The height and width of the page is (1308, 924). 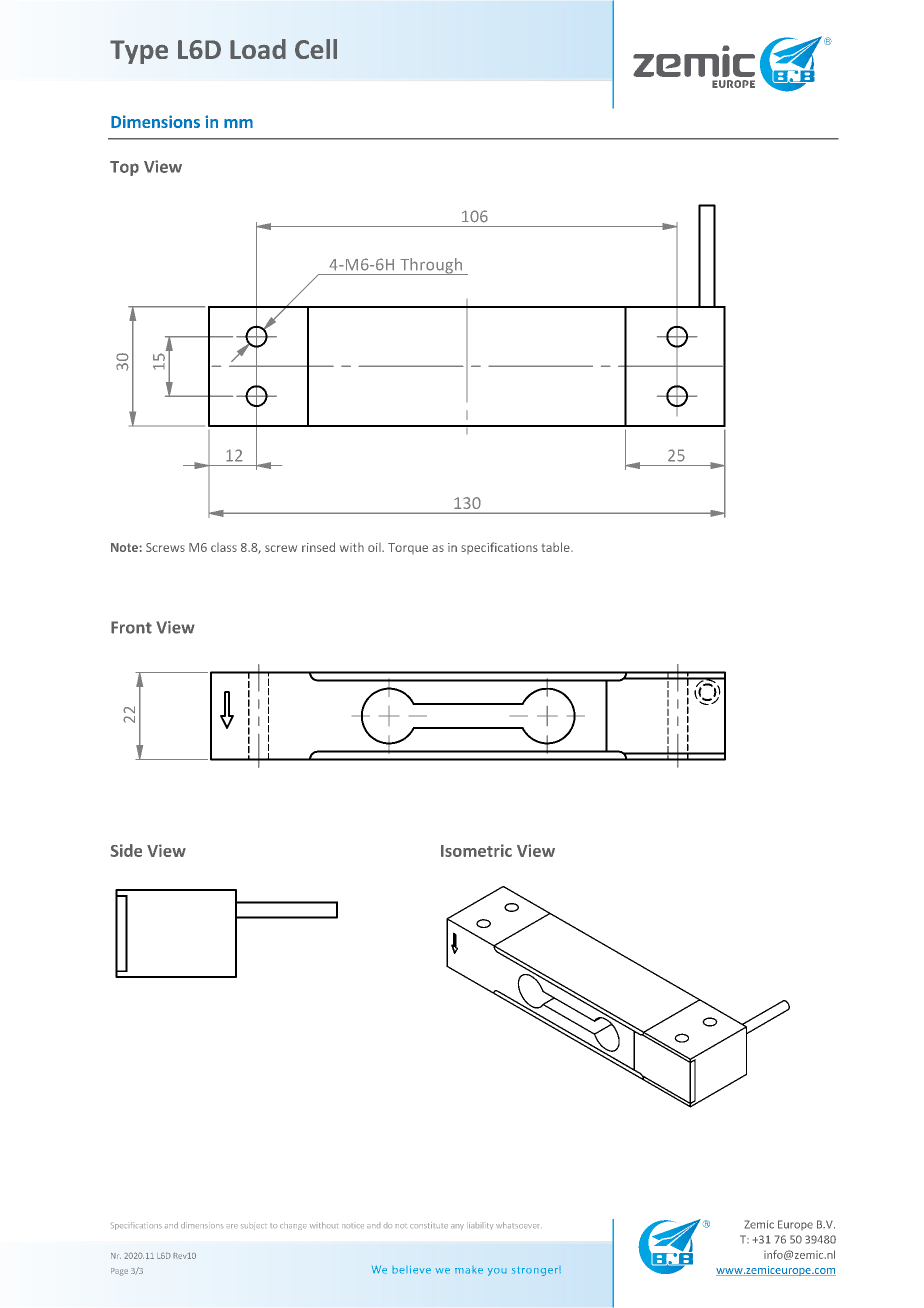 I want to click on Cell, so click(x=316, y=49).
